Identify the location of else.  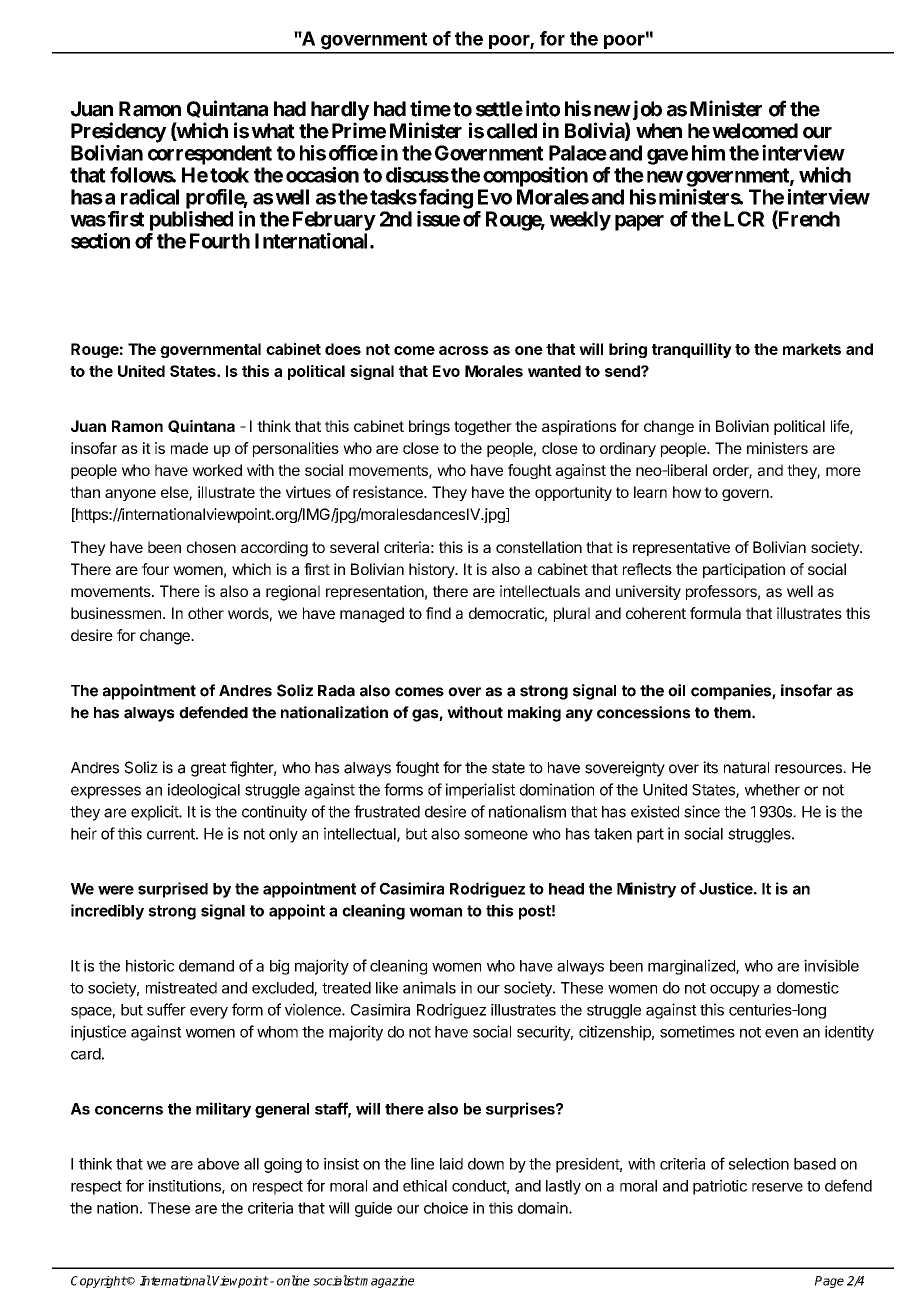
(175, 493).
